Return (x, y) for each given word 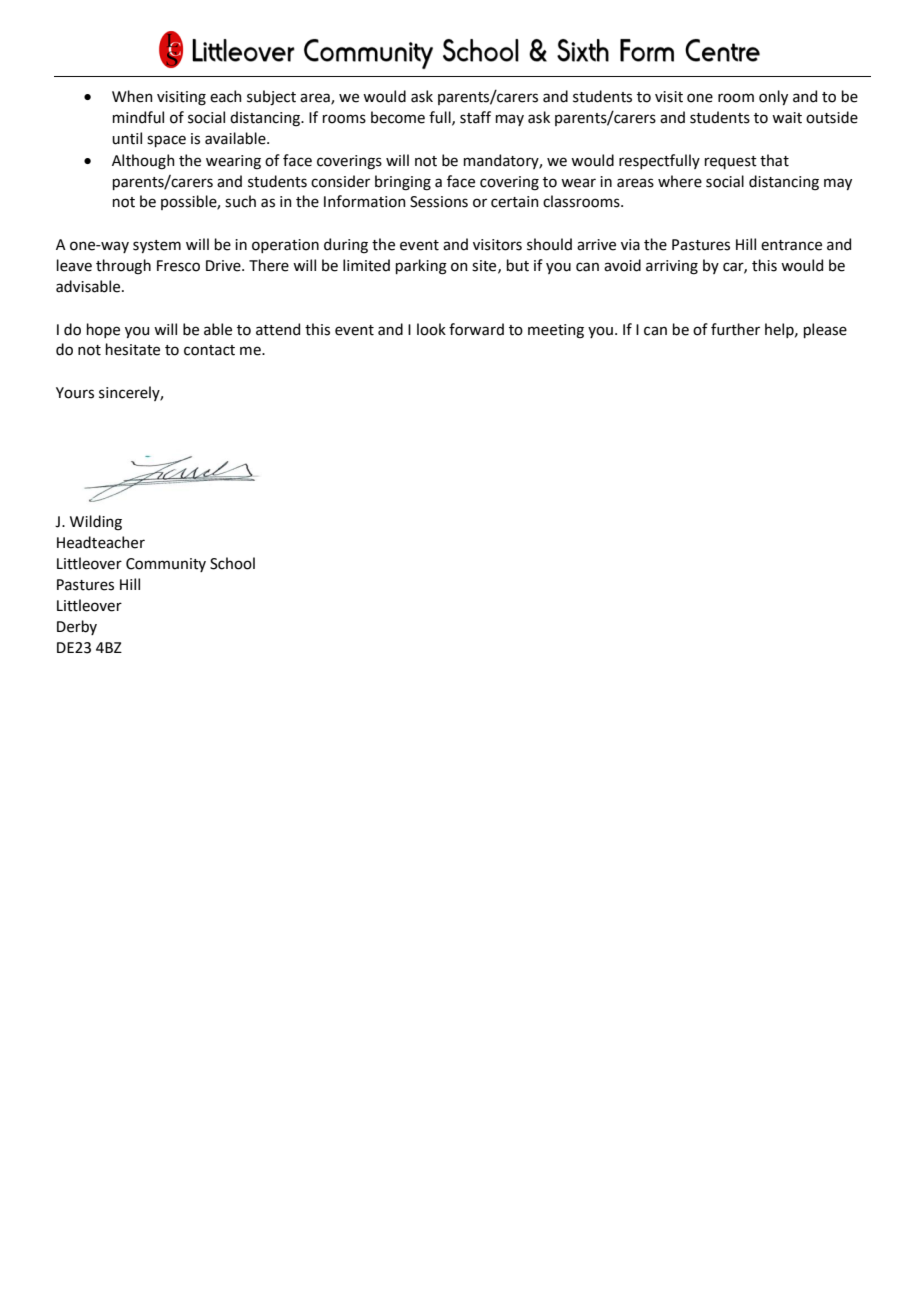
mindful (138, 117)
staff (475, 117)
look (431, 329)
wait (787, 118)
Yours (75, 393)
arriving (672, 267)
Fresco (178, 266)
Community (166, 565)
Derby (77, 627)
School (232, 563)
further (735, 329)
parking (421, 267)
